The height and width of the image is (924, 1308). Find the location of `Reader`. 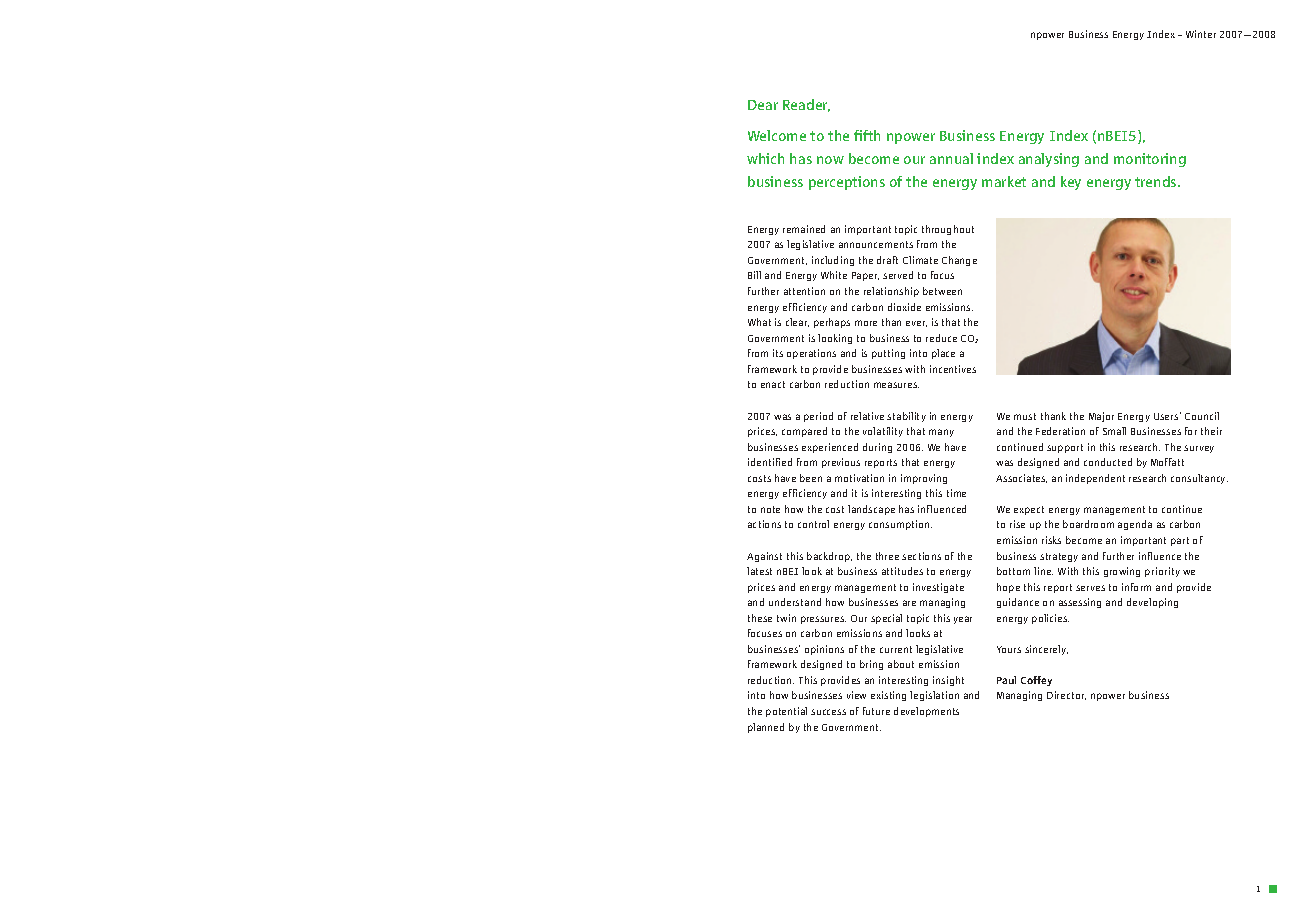

Reader is located at coordinates (806, 105).
